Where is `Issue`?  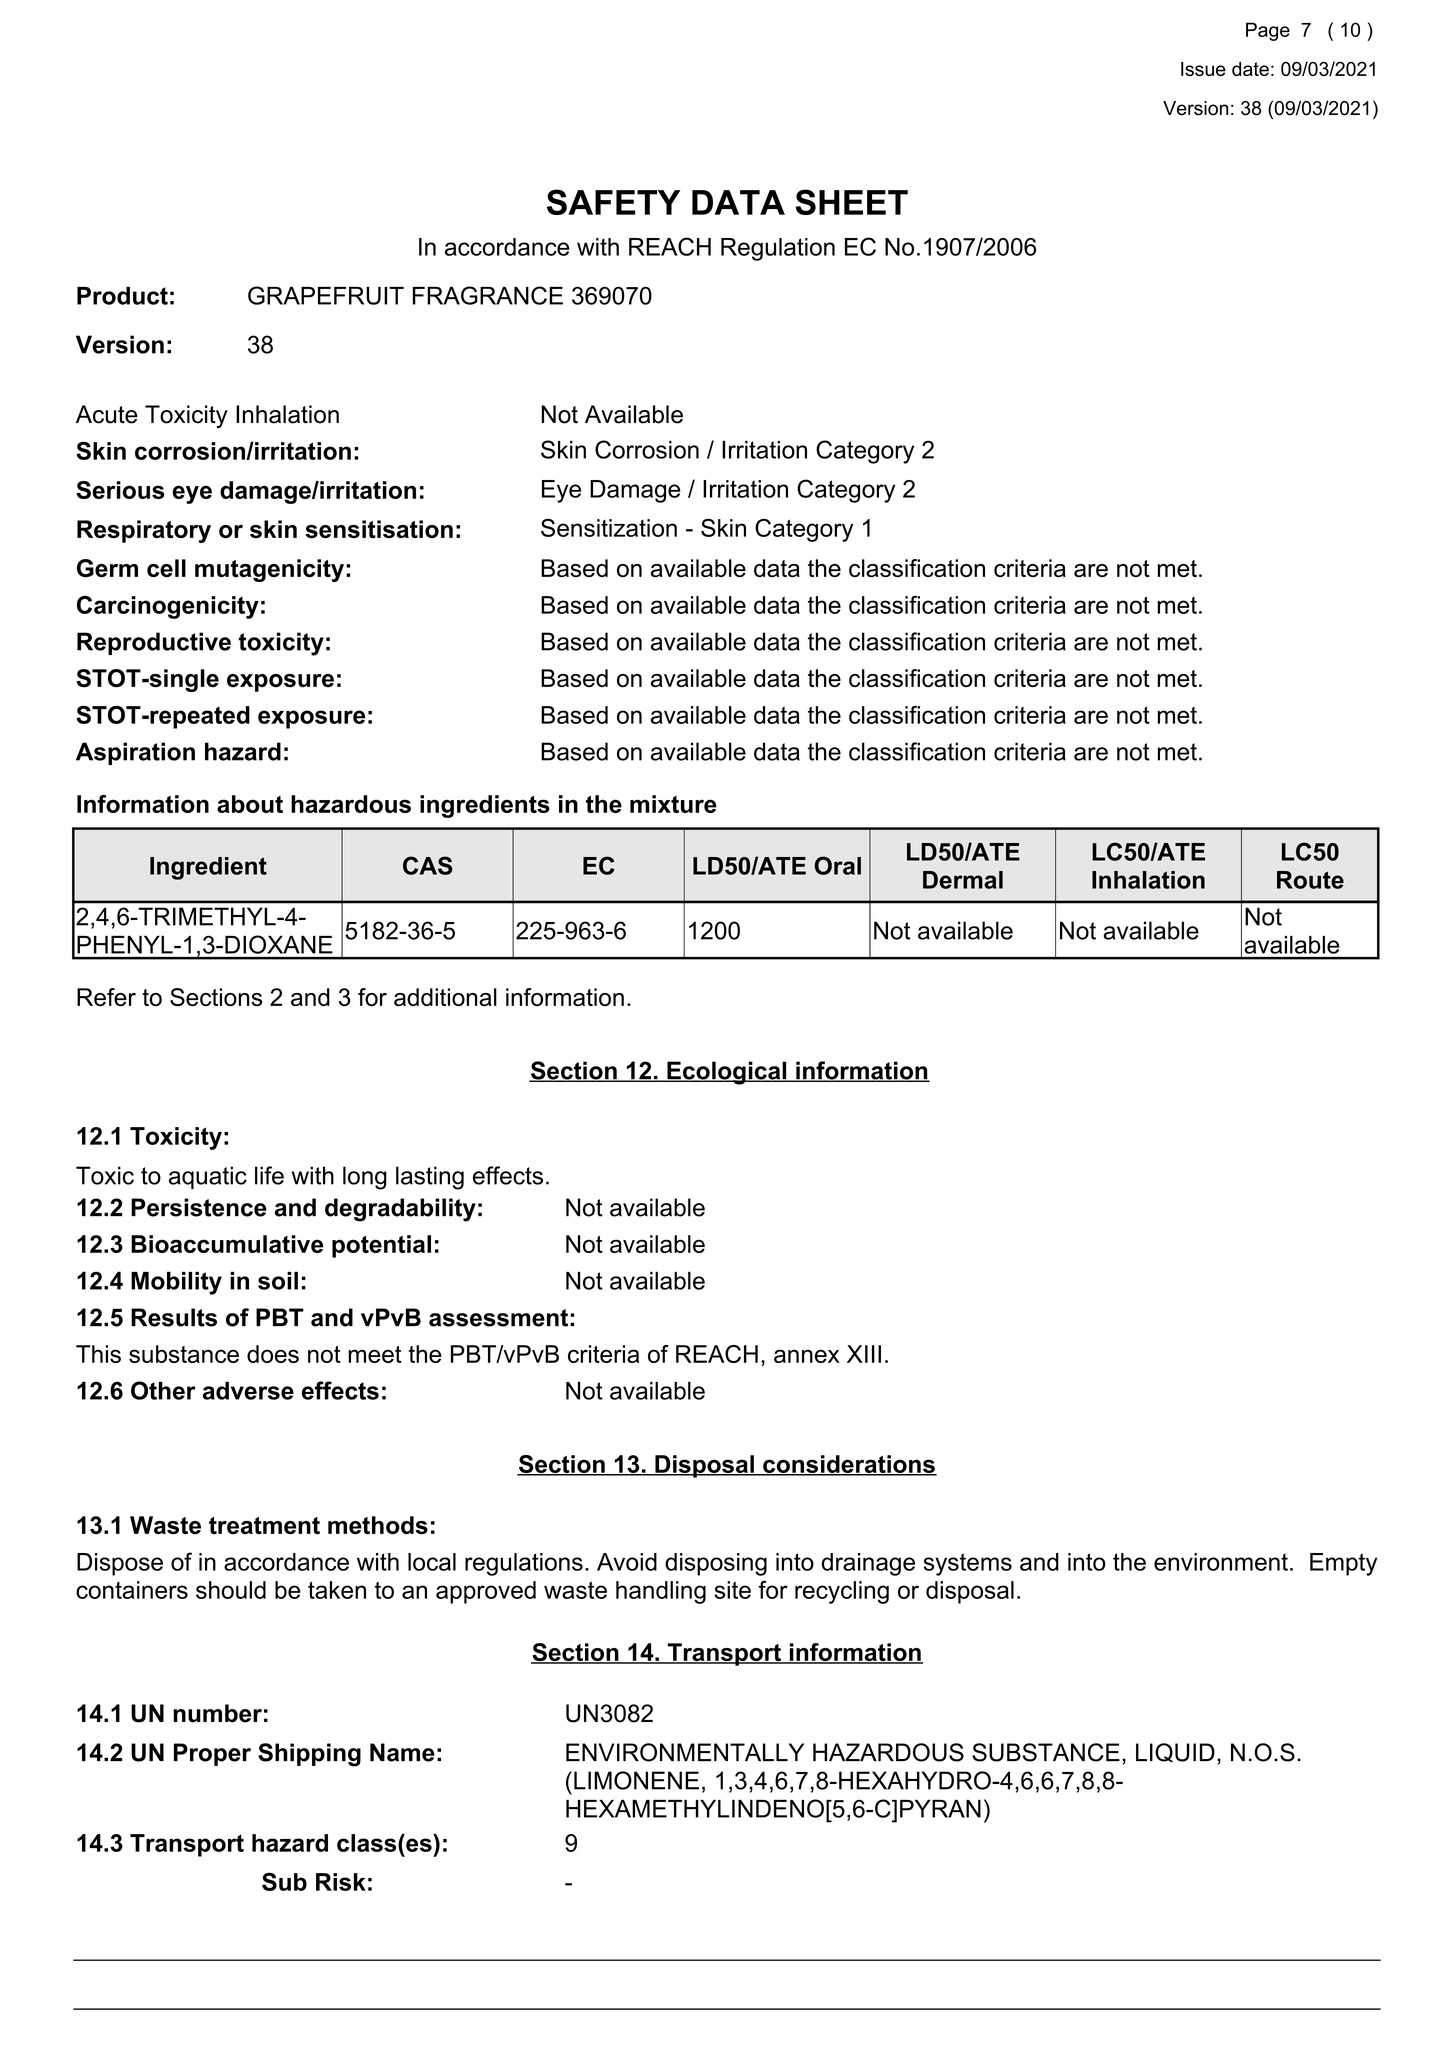
Issue is located at coordinates (1203, 69).
